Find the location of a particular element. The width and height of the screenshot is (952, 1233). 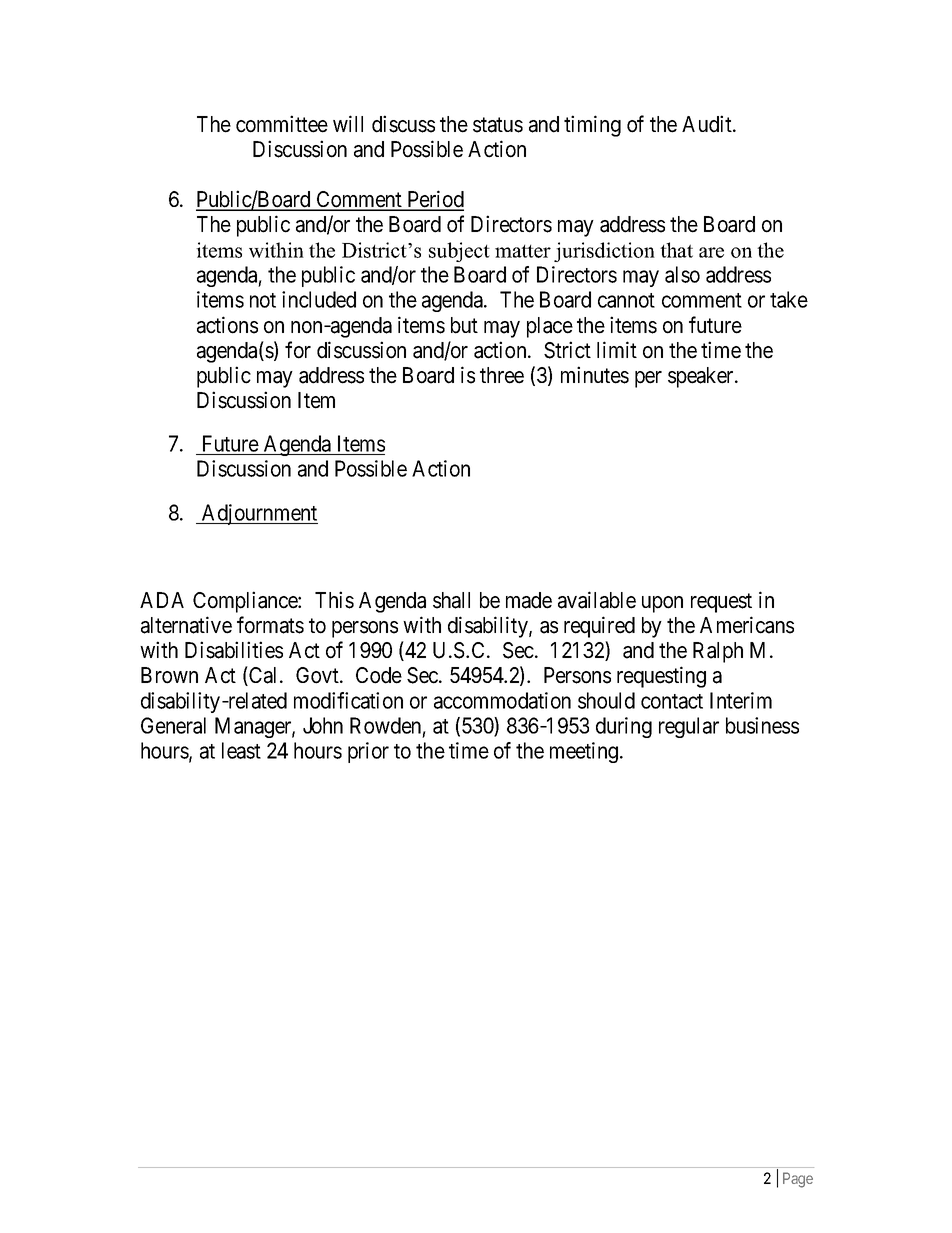

accommodation is located at coordinates (502, 700).
